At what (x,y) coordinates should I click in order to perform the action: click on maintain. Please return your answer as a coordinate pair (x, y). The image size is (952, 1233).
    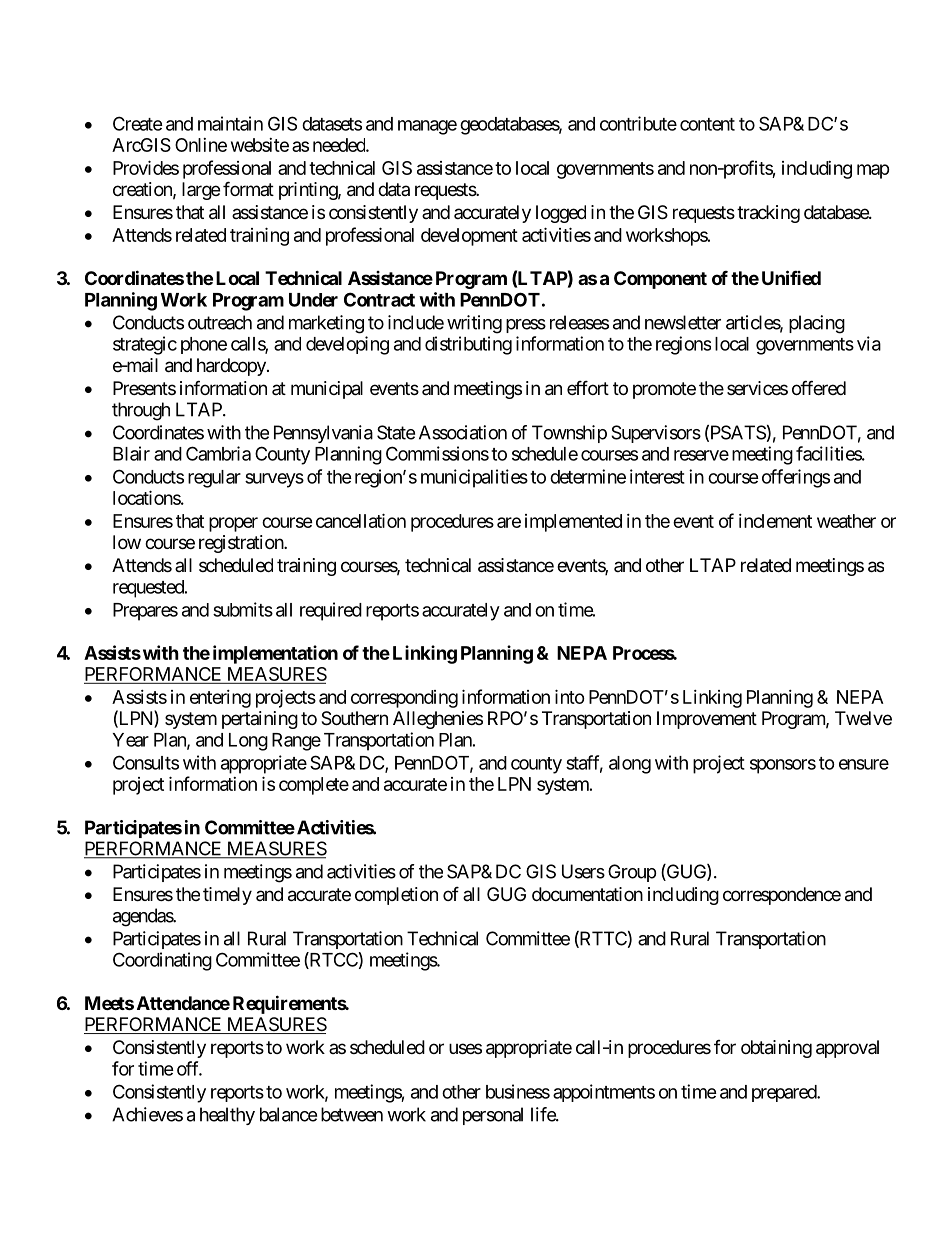
    Looking at the image, I should click on (230, 123).
